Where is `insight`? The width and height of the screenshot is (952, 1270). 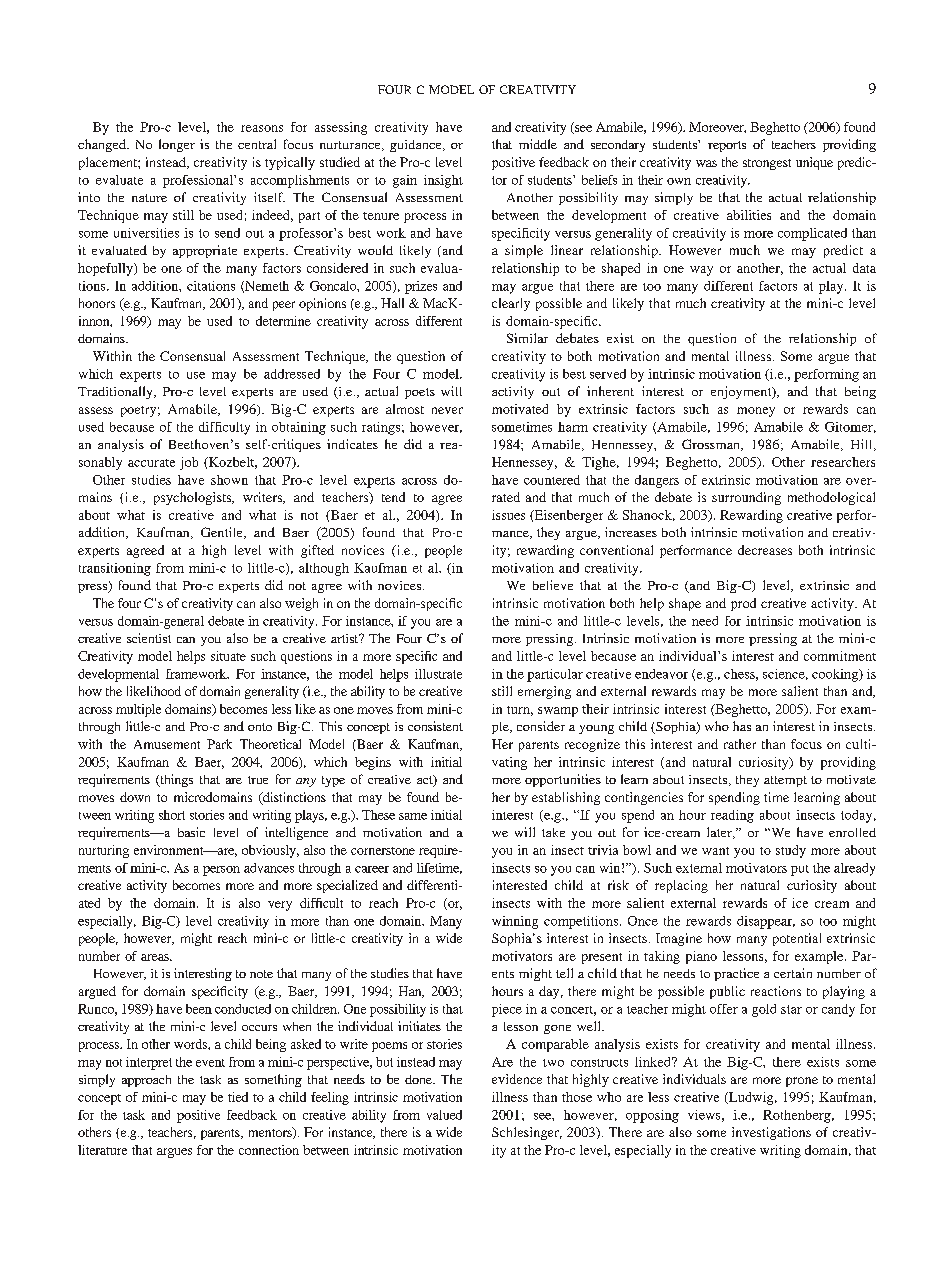 insight is located at coordinates (443, 181).
